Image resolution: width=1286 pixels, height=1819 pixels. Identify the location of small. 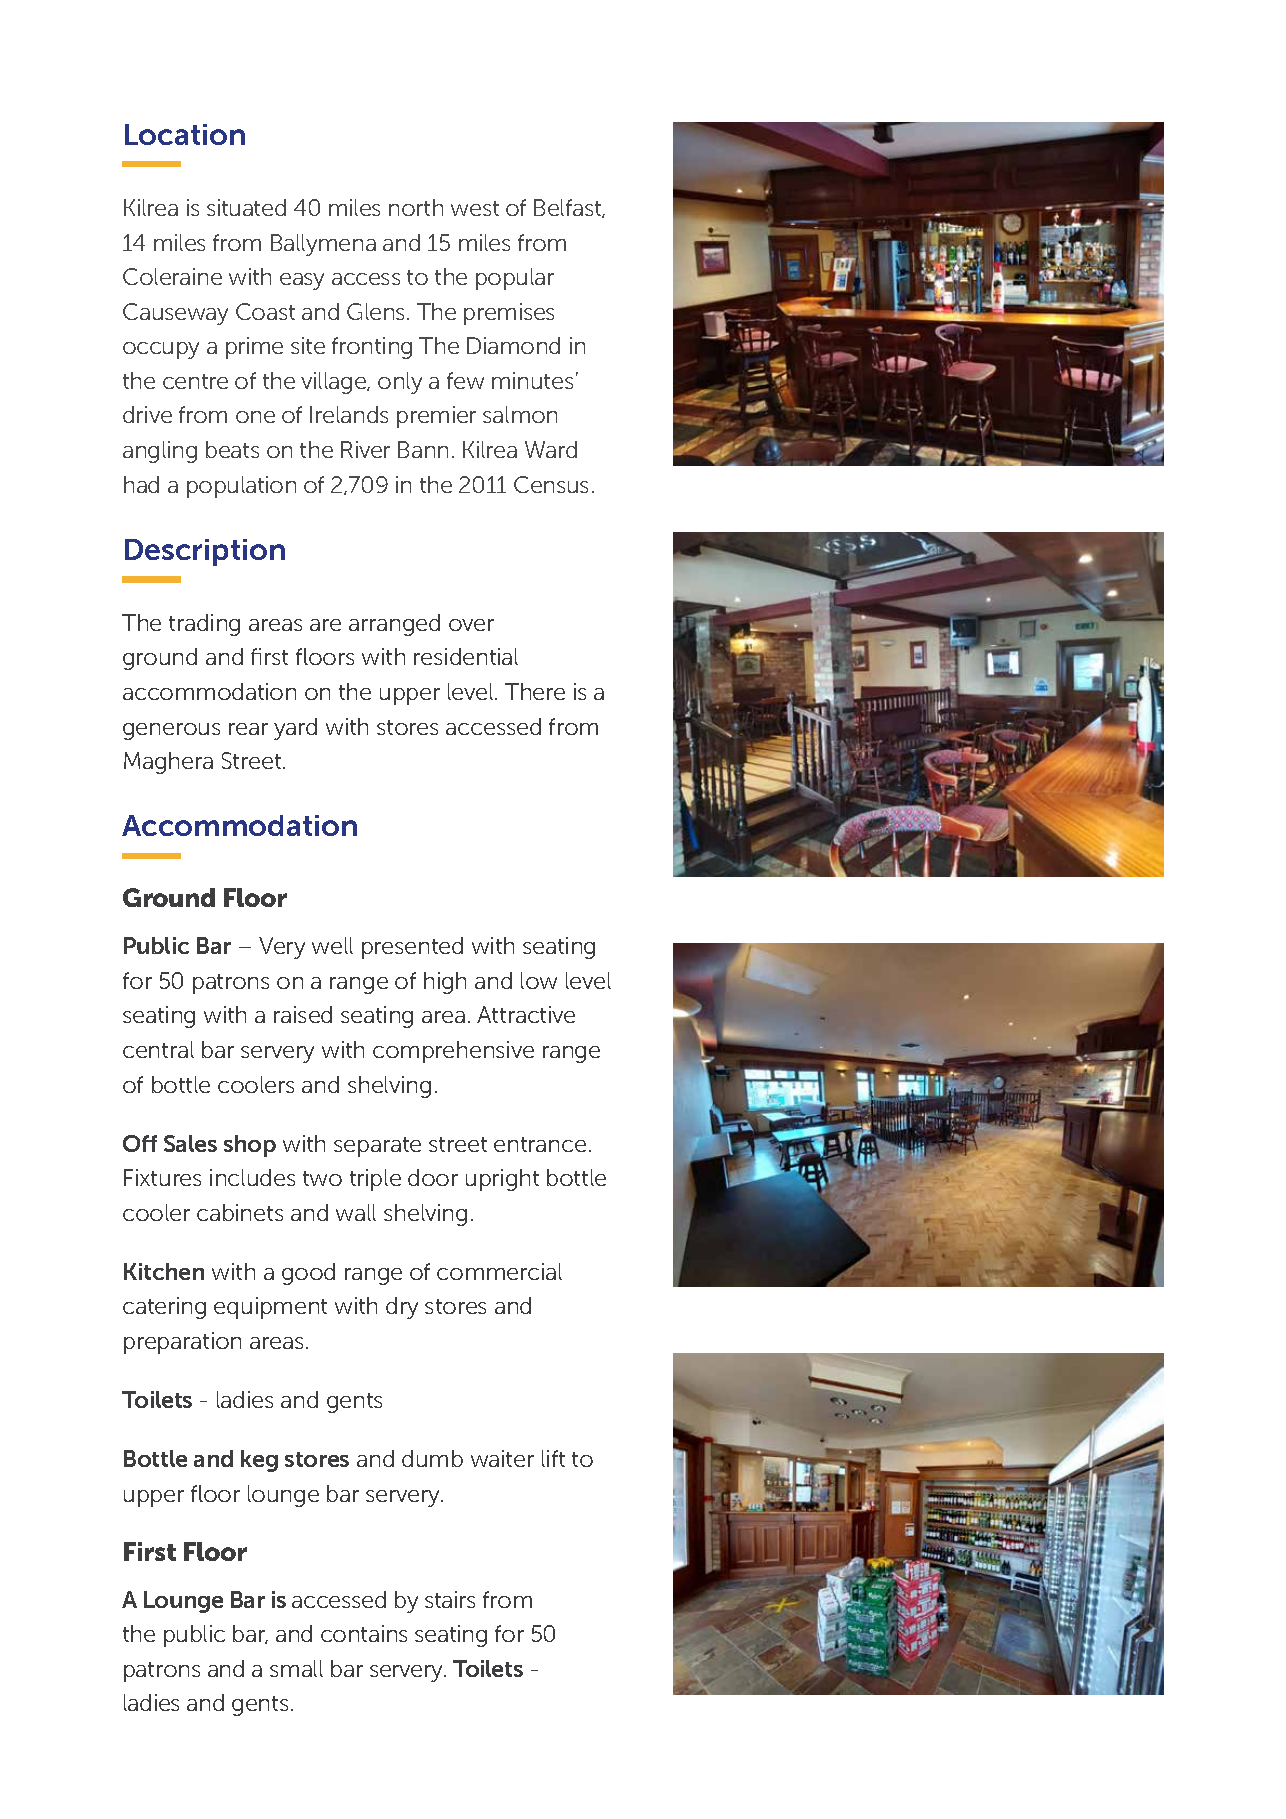
(296, 1668).
